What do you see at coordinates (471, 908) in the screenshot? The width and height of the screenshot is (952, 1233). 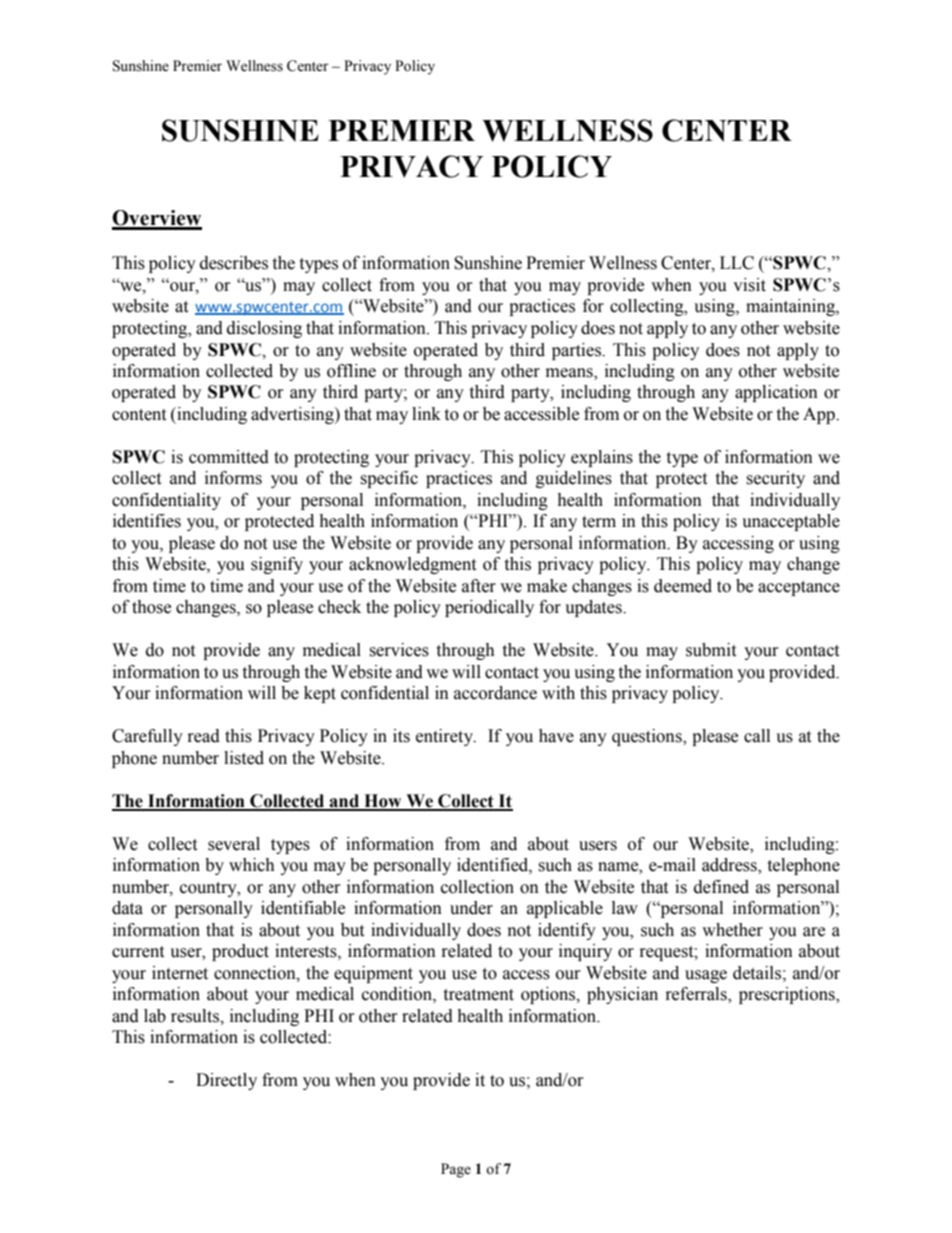 I see `under` at bounding box center [471, 908].
